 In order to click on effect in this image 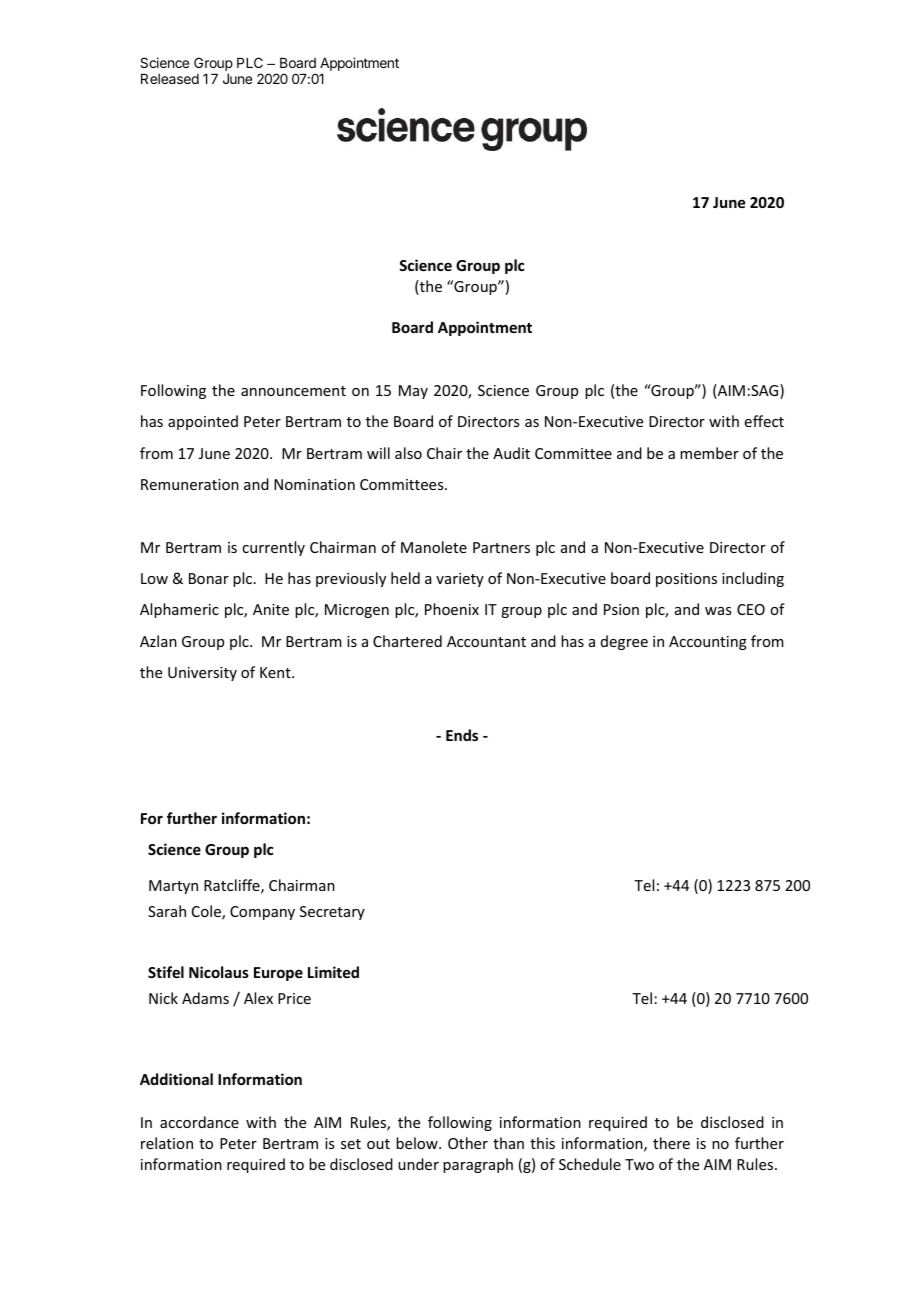, I will do `click(764, 421)`.
